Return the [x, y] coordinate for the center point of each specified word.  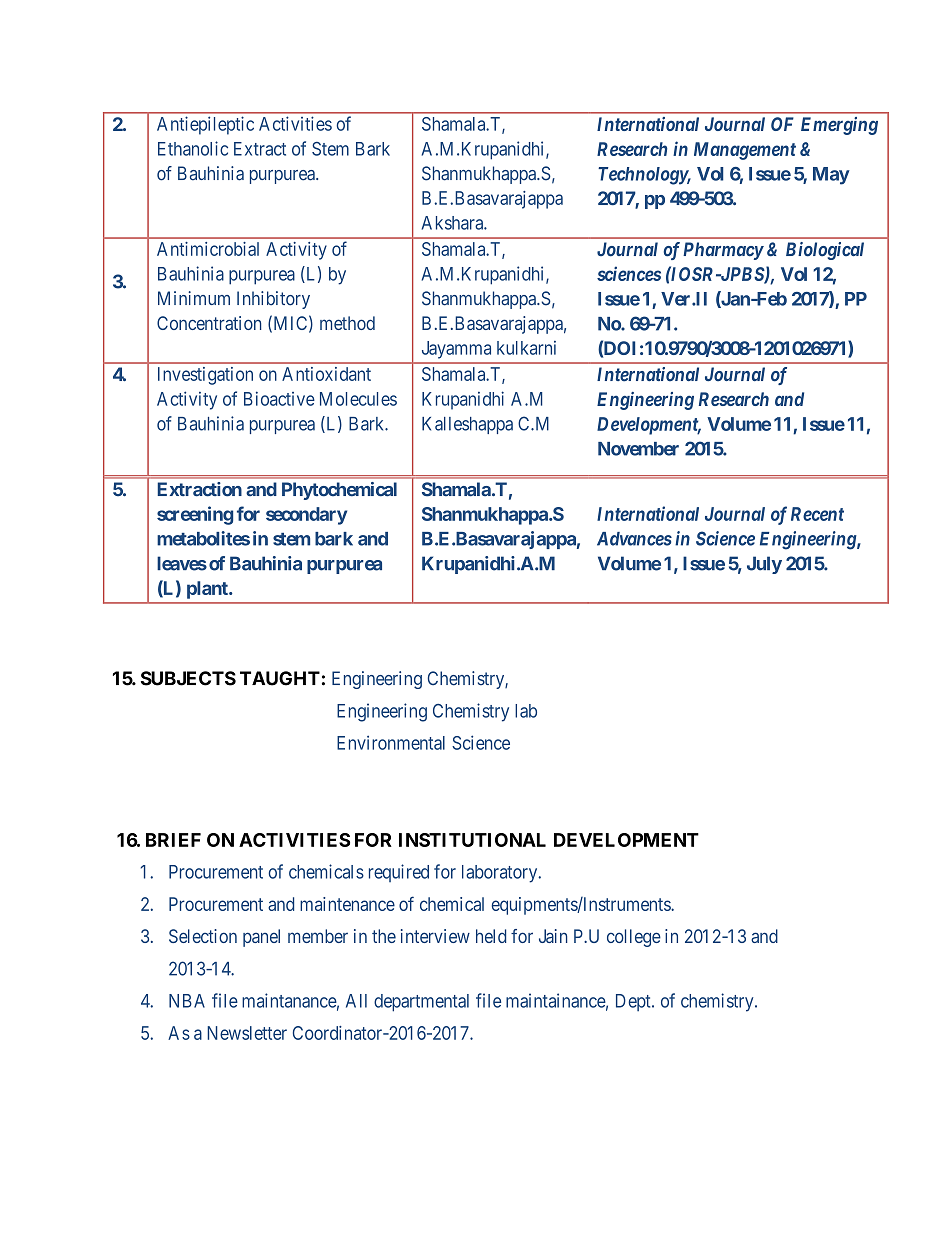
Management [745, 151]
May [831, 176]
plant [208, 590]
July [764, 565]
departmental [421, 1003]
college [634, 938]
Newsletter [247, 1033]
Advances [634, 539]
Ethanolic [193, 148]
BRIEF [173, 840]
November [638, 449]
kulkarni [526, 348]
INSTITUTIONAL [472, 840]
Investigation [205, 376]
